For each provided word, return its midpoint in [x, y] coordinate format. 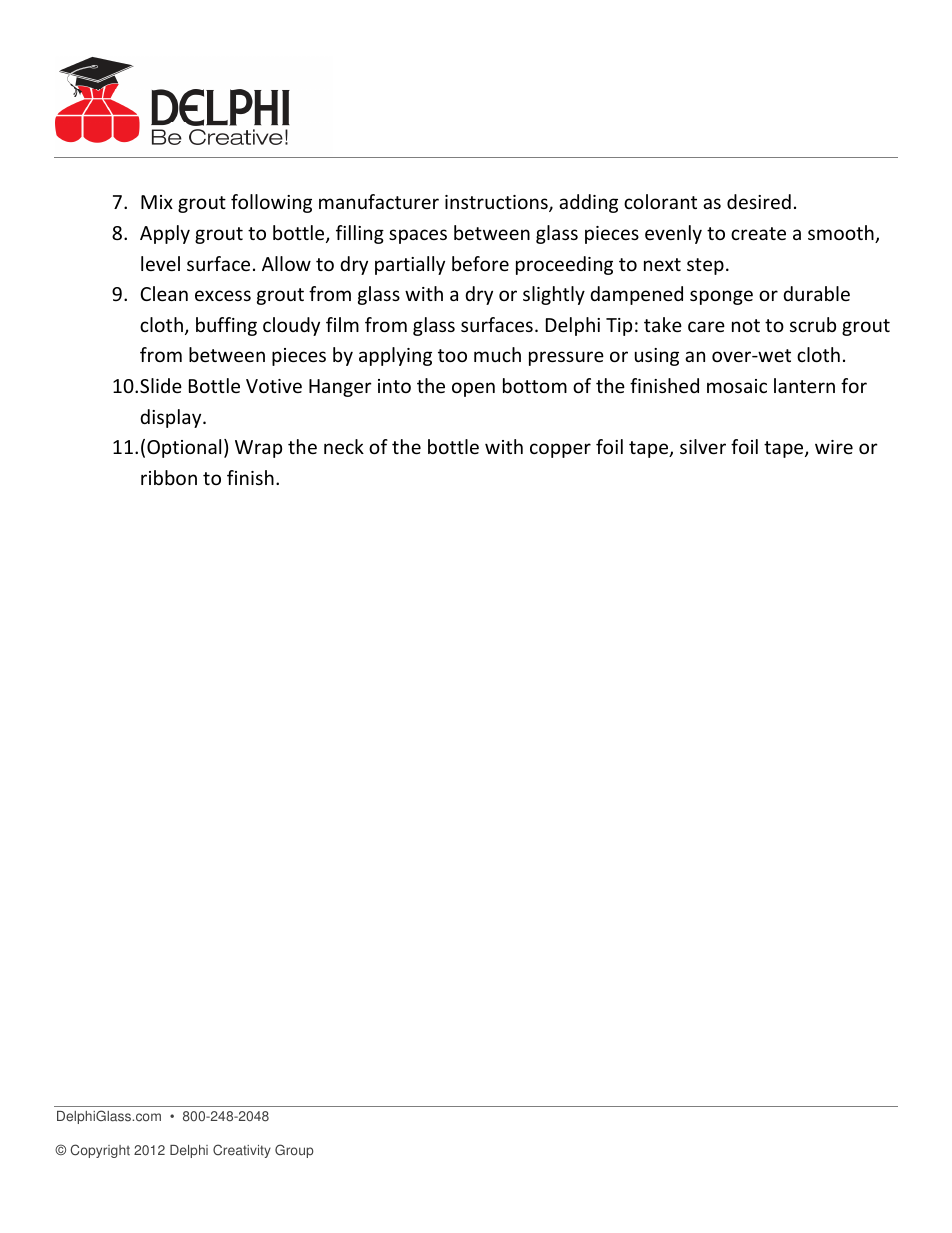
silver [703, 446]
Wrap [258, 449]
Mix [157, 202]
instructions [497, 203]
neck [344, 446]
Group [294, 1151]
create [758, 233]
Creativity [242, 1151]
